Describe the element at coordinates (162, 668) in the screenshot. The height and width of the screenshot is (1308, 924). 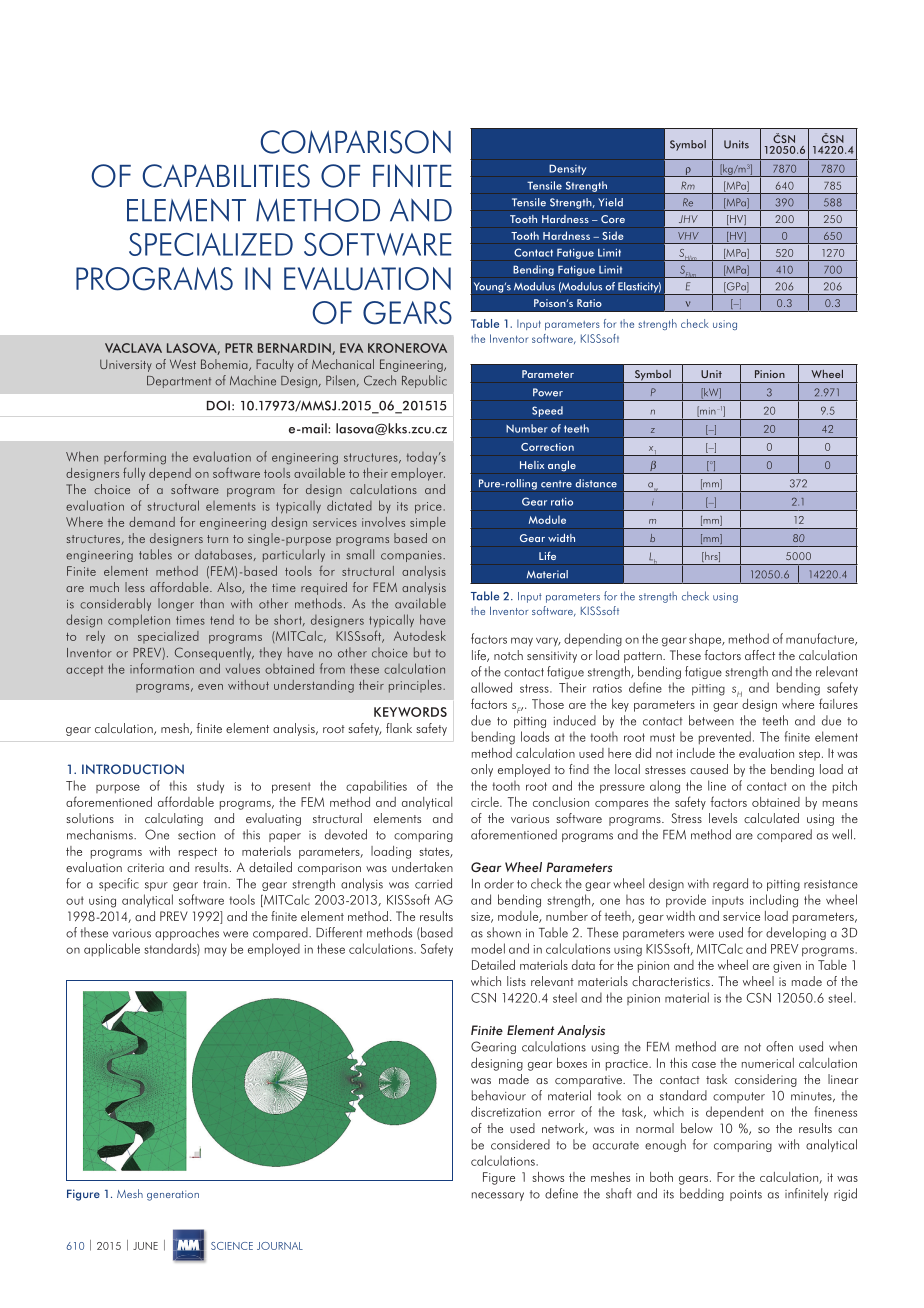
I see `information` at that location.
